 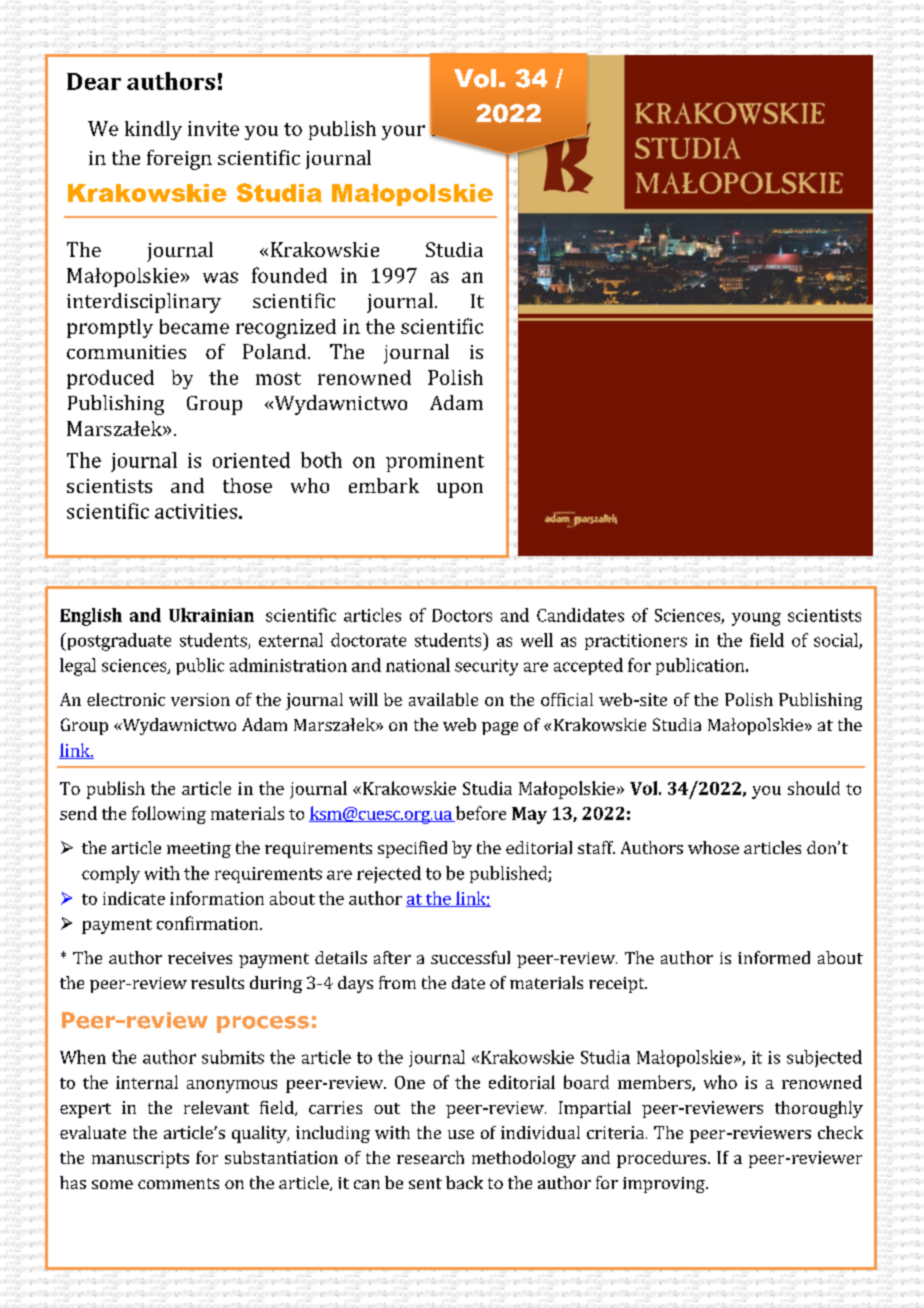 What do you see at coordinates (134, 898) in the screenshot?
I see `indicate` at bounding box center [134, 898].
